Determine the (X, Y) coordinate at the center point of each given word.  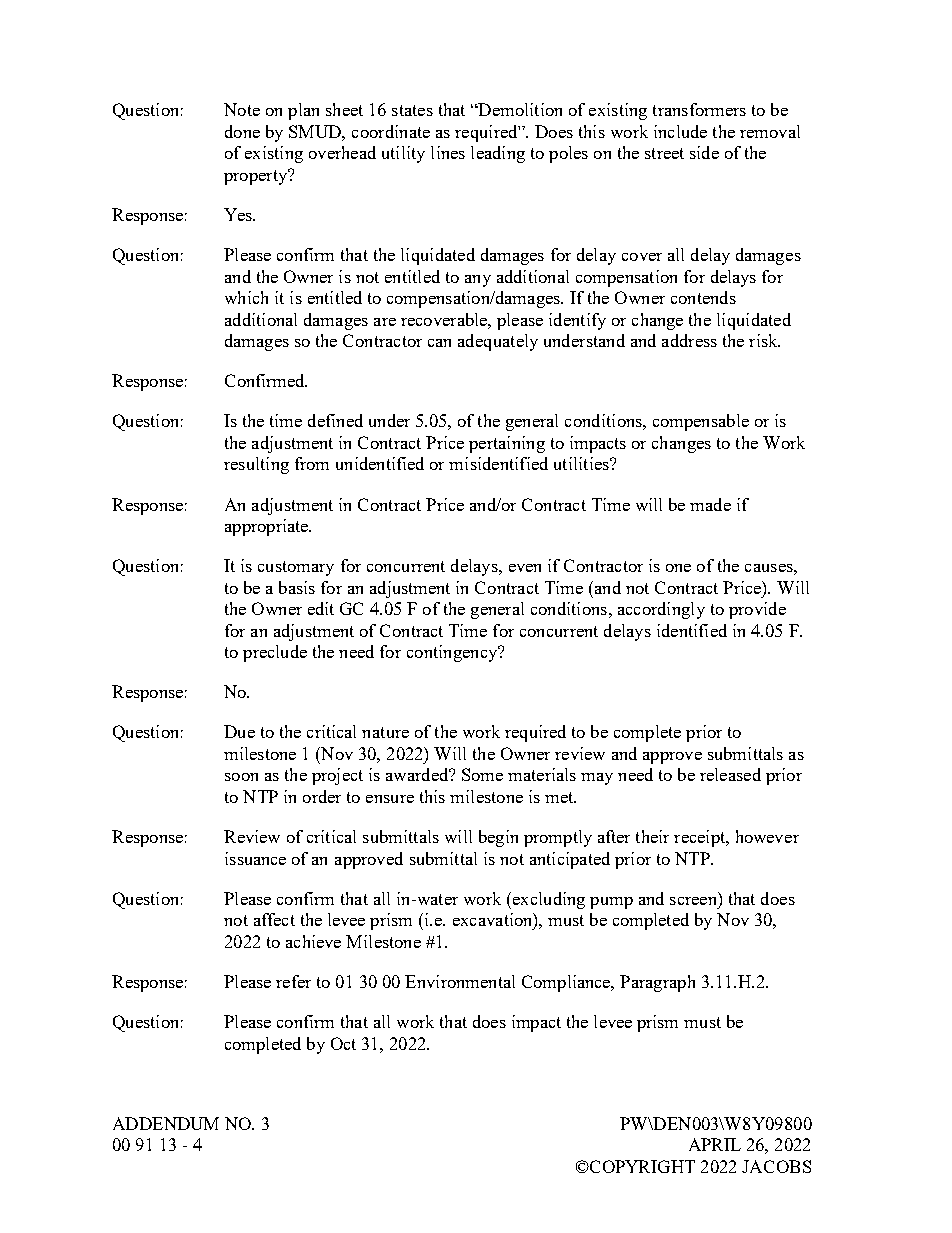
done (242, 131)
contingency (453, 653)
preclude (275, 653)
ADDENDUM (166, 1123)
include (680, 131)
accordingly (661, 610)
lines (448, 152)
